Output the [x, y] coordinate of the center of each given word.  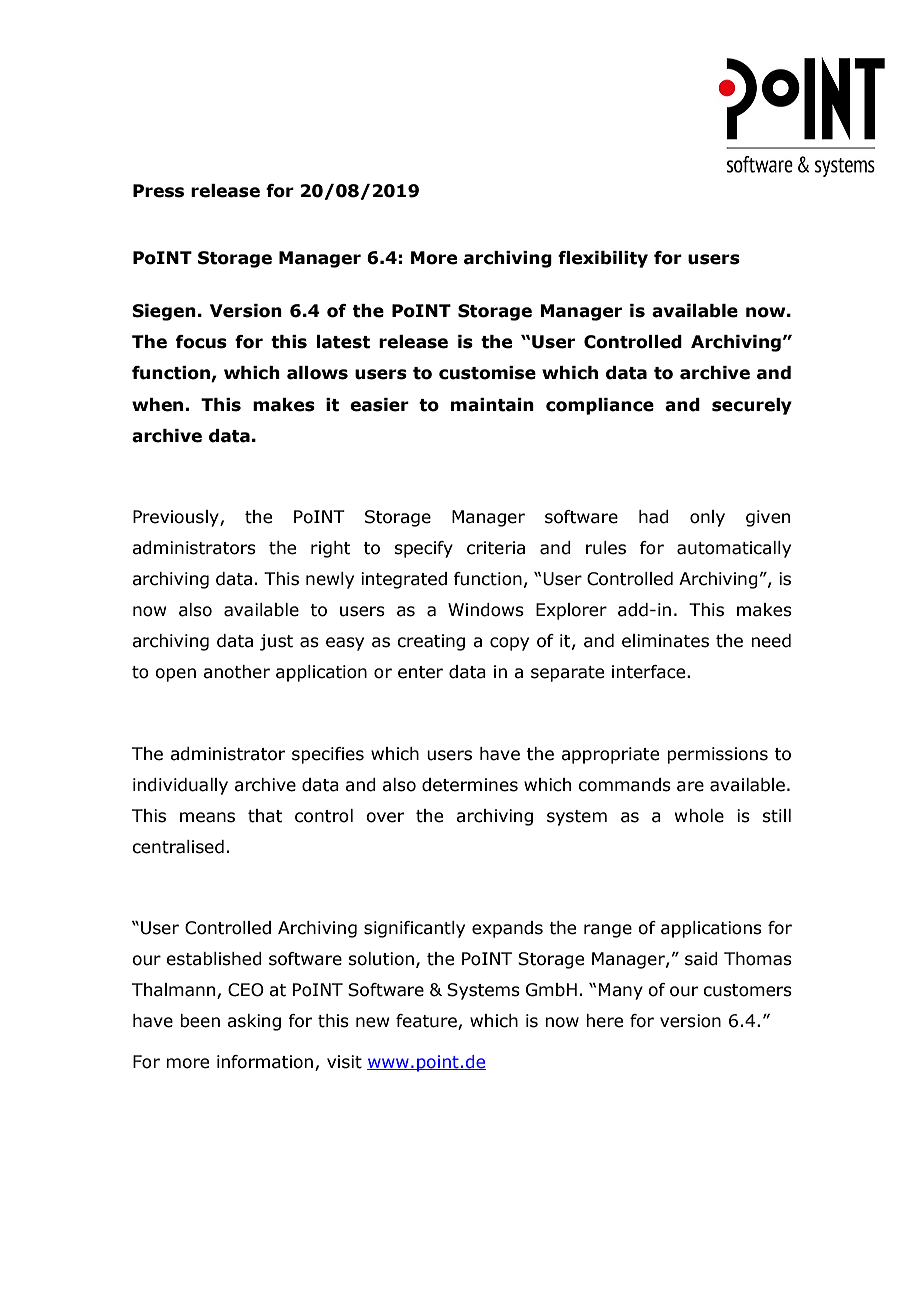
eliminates [665, 641]
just [276, 642]
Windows [486, 610]
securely [752, 406]
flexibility [603, 259]
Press [158, 191]
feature [427, 1022]
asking [254, 1022]
